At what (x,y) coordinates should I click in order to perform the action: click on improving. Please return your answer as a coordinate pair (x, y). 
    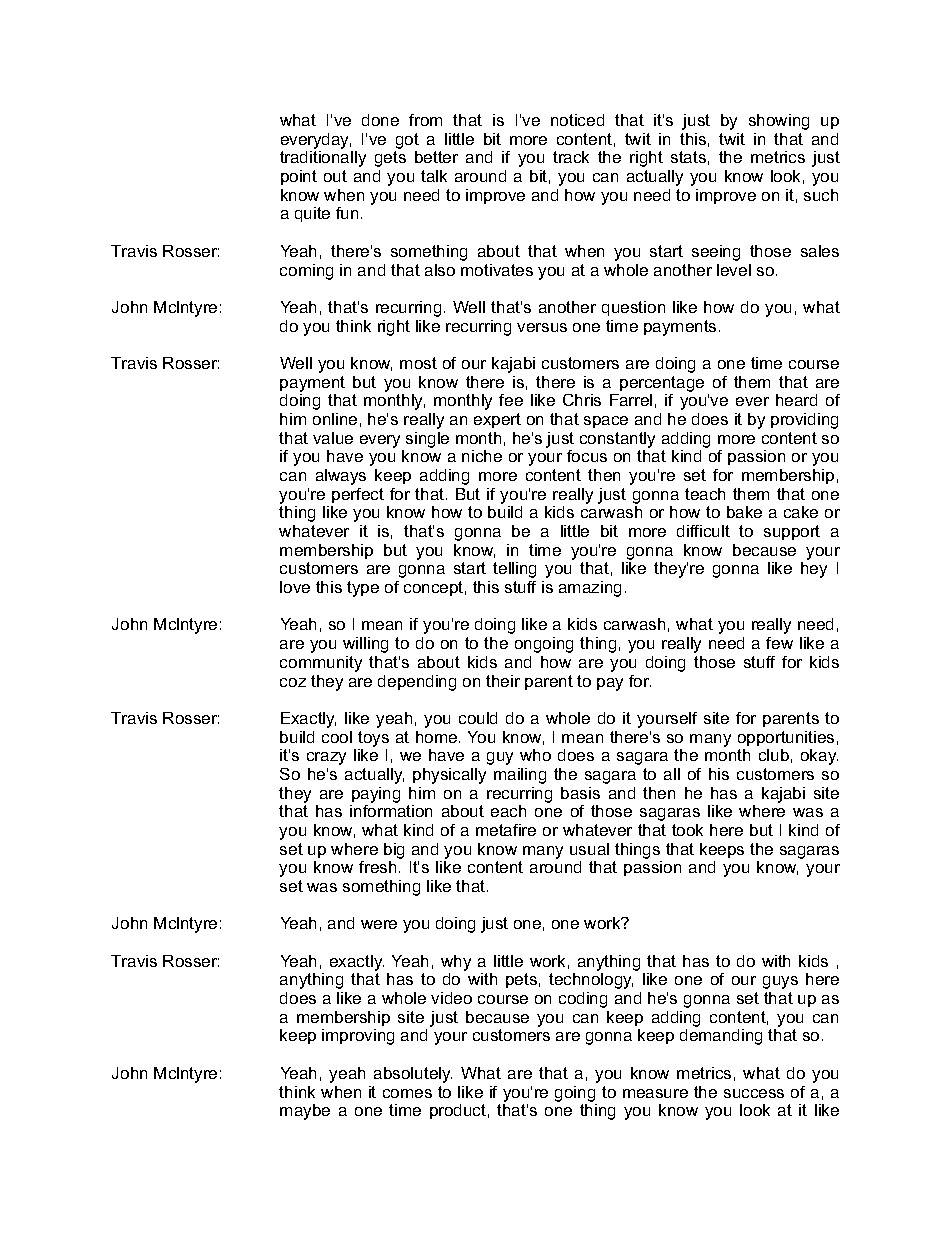
    Looking at the image, I should click on (358, 1037).
